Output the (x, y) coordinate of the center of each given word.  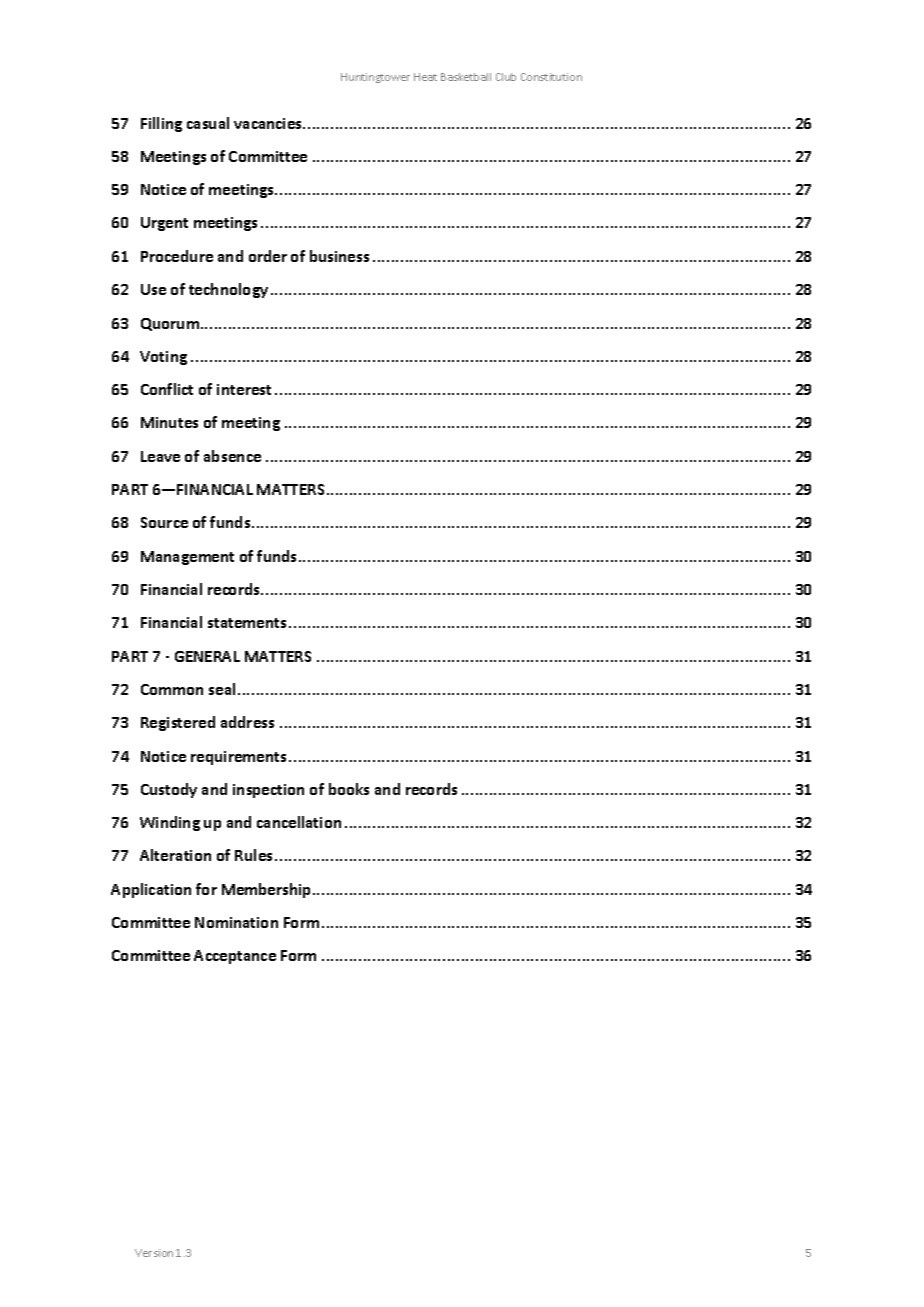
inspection (268, 791)
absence (232, 456)
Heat (425, 77)
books (349, 789)
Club (506, 77)
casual (208, 123)
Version (154, 1253)
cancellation (299, 822)
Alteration (175, 855)
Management (187, 558)
